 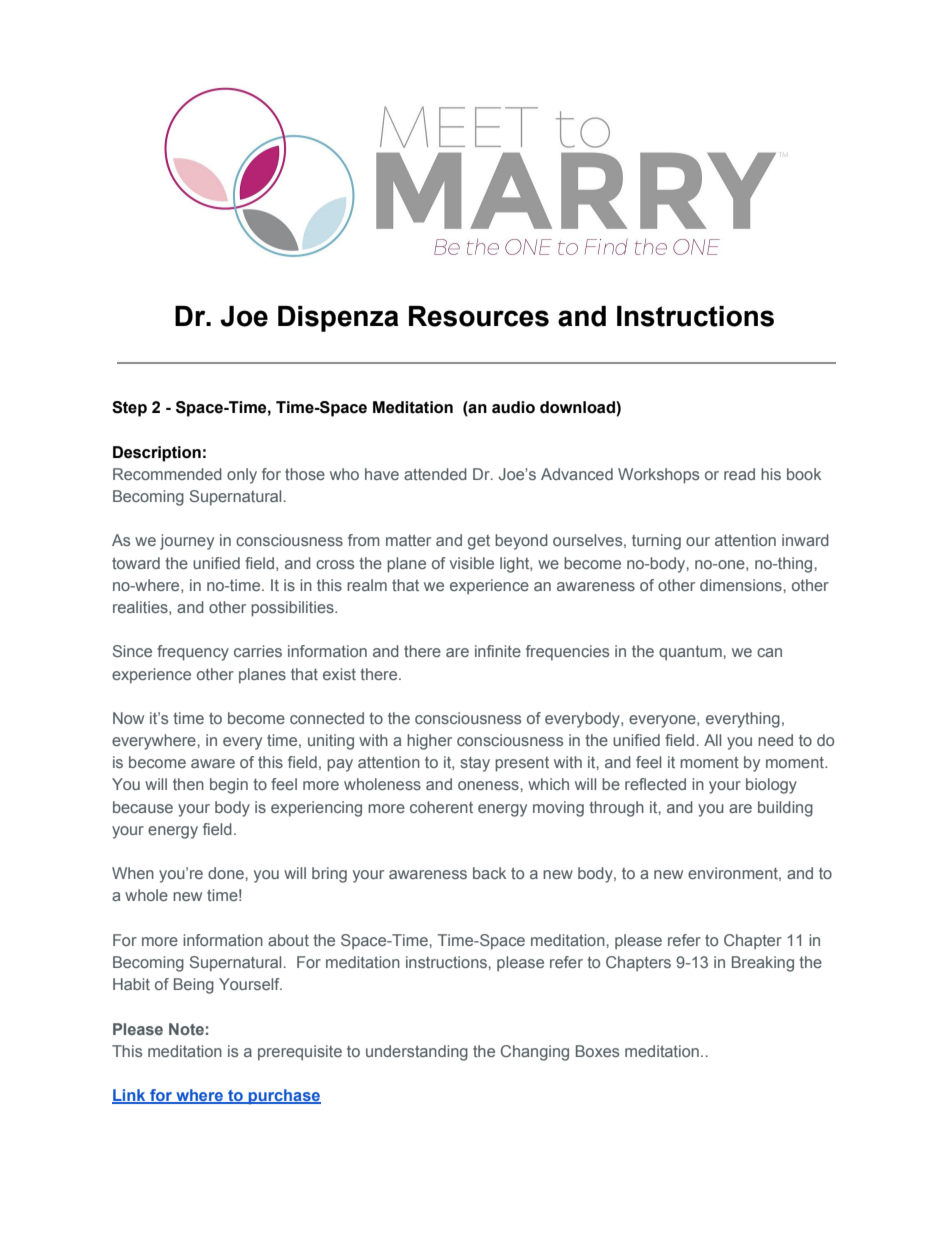 I want to click on done, so click(x=227, y=873).
